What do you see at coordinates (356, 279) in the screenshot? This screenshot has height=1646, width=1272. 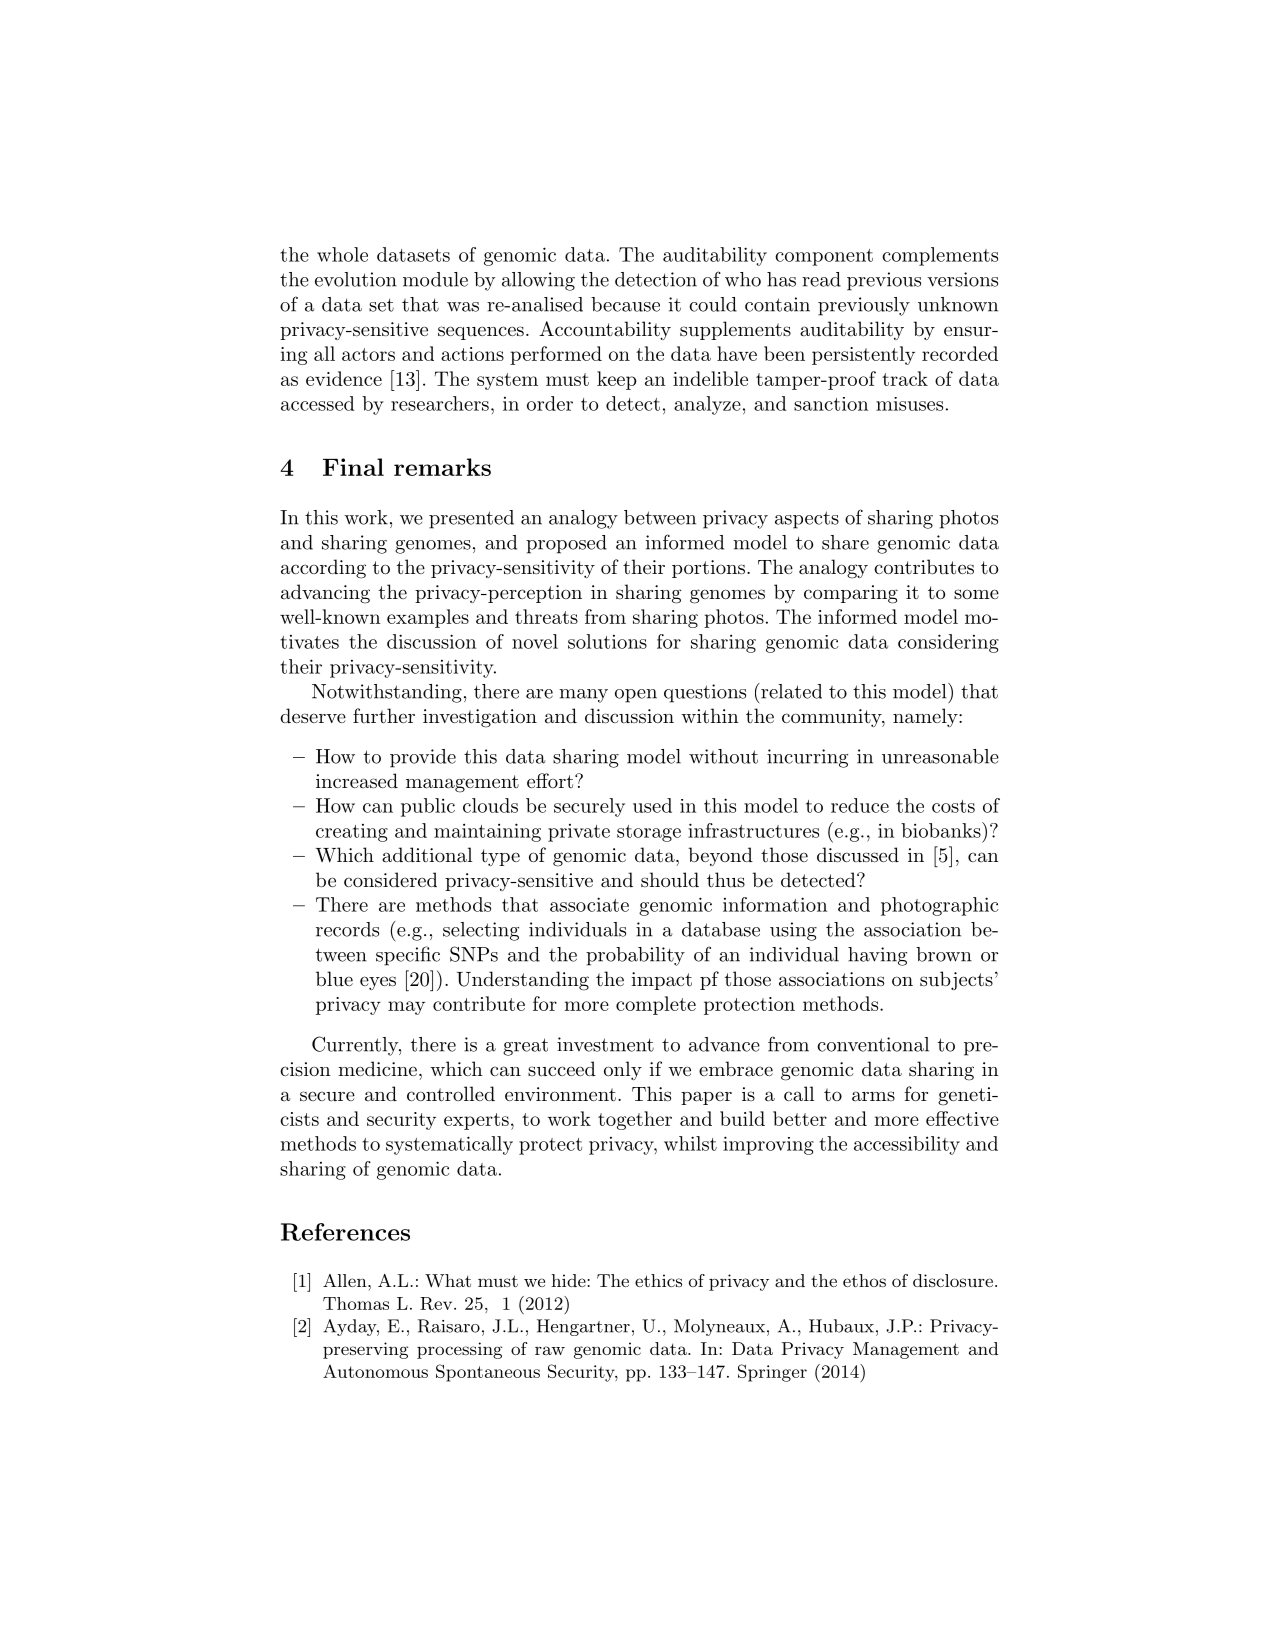 I see `evolution` at bounding box center [356, 279].
